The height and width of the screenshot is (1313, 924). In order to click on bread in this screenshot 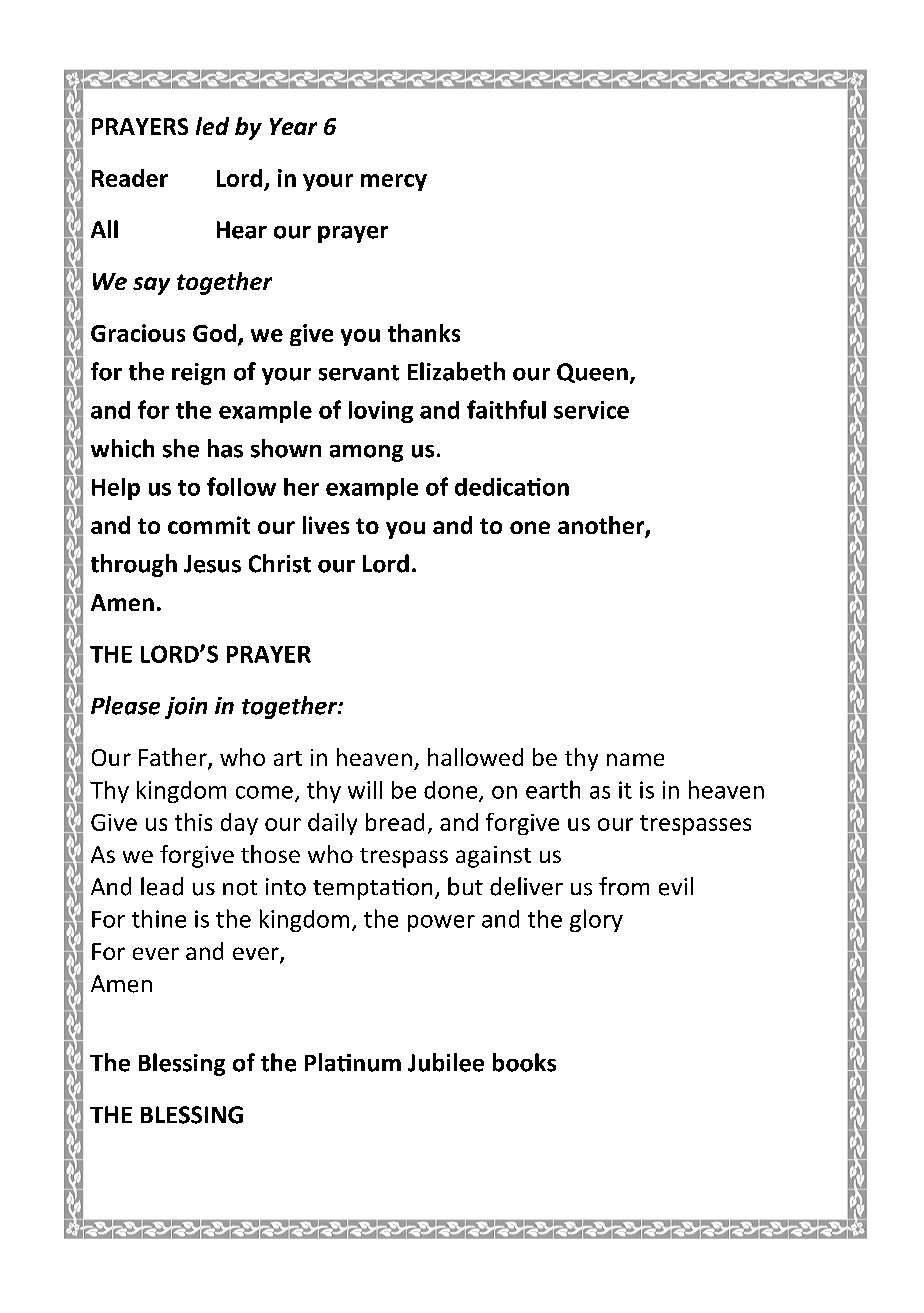, I will do `click(395, 822)`.
